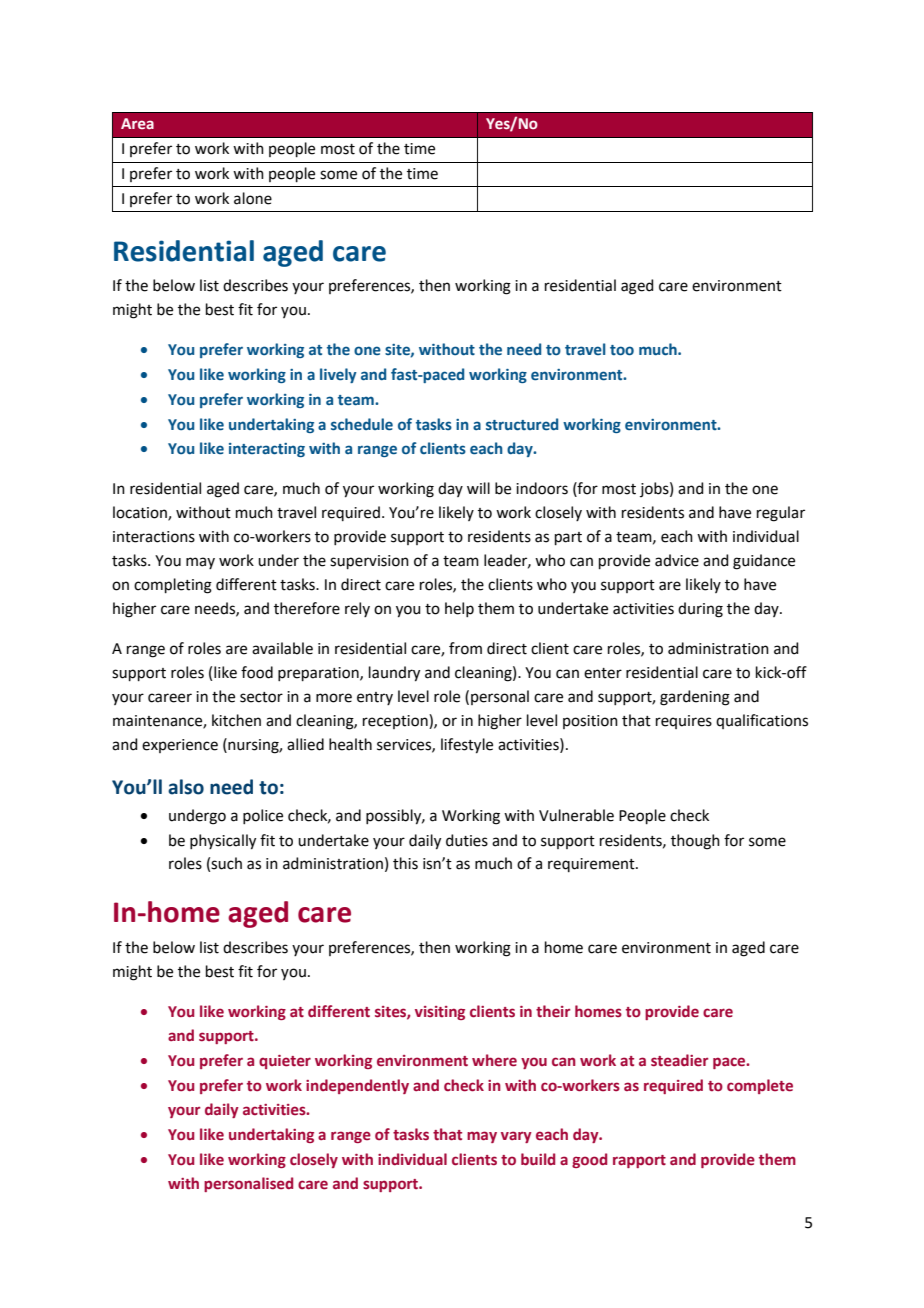 The image size is (924, 1308). What do you see at coordinates (522, 424) in the screenshot?
I see `structured` at bounding box center [522, 424].
